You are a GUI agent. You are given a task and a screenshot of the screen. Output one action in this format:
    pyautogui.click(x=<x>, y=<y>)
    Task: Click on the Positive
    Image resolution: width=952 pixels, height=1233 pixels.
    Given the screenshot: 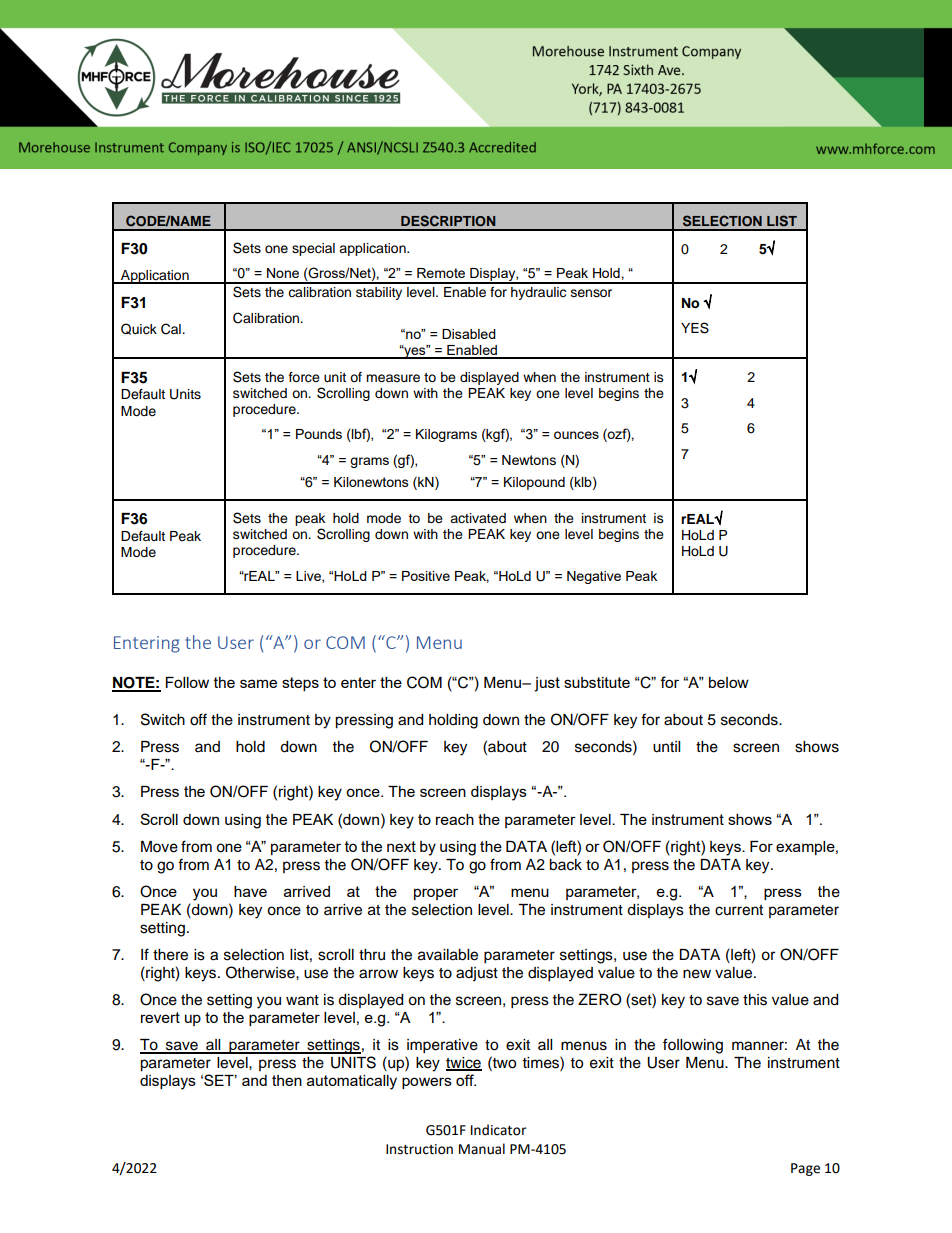 What is the action you would take?
    pyautogui.click(x=426, y=576)
